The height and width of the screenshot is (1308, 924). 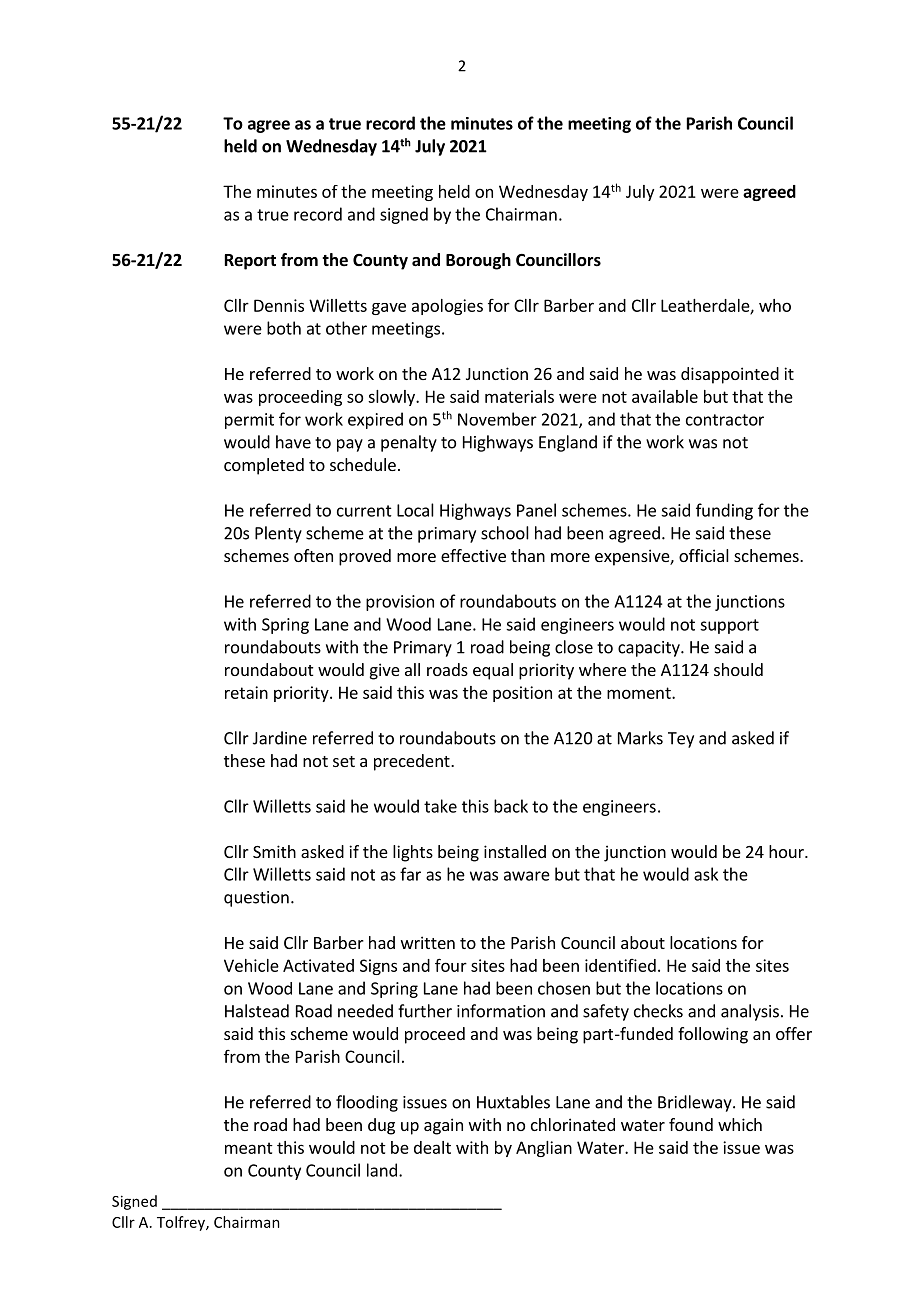 I want to click on who, so click(x=775, y=305).
